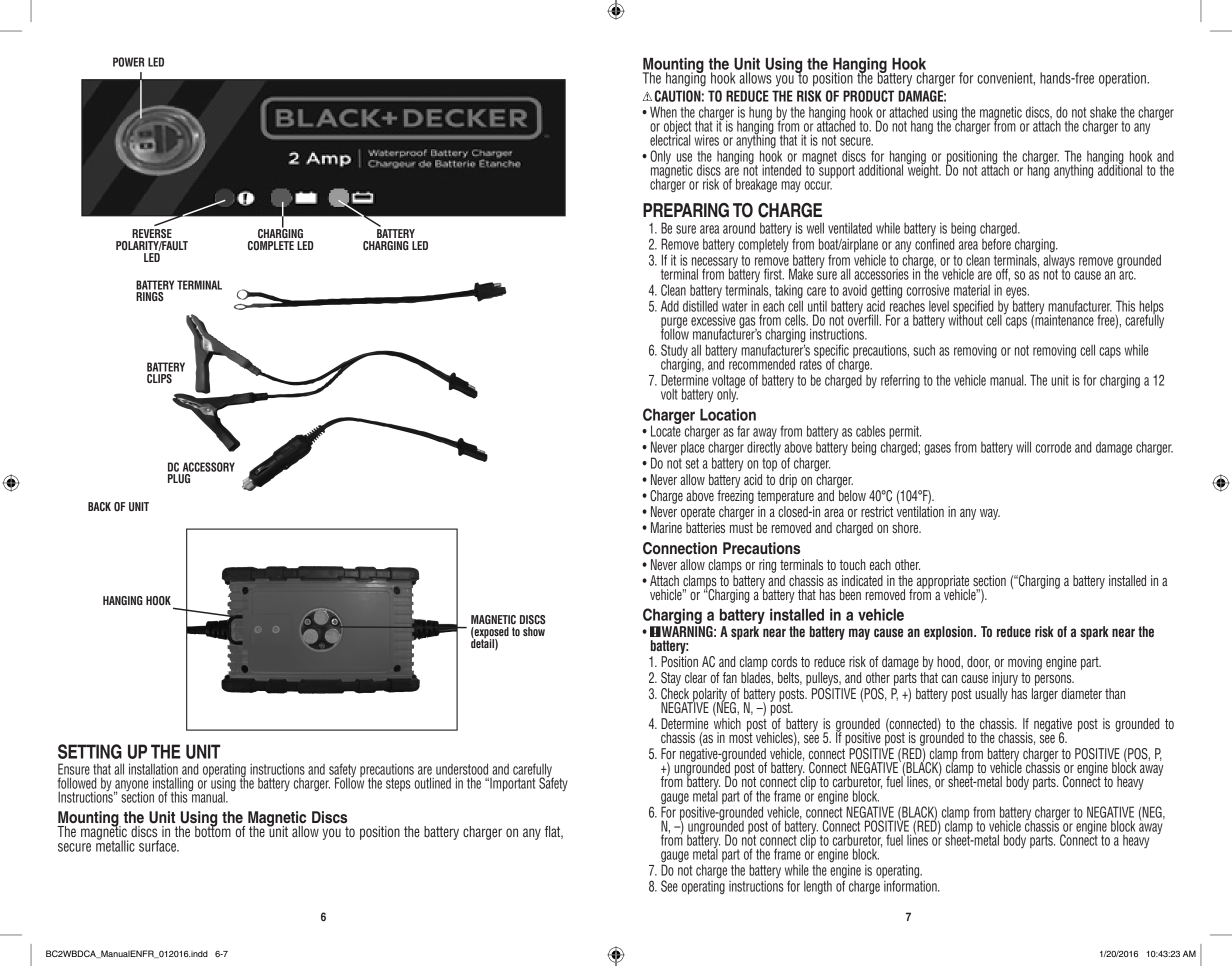 The width and height of the document is (1232, 966). What do you see at coordinates (1005, 679) in the document?
I see `injury` at bounding box center [1005, 679].
